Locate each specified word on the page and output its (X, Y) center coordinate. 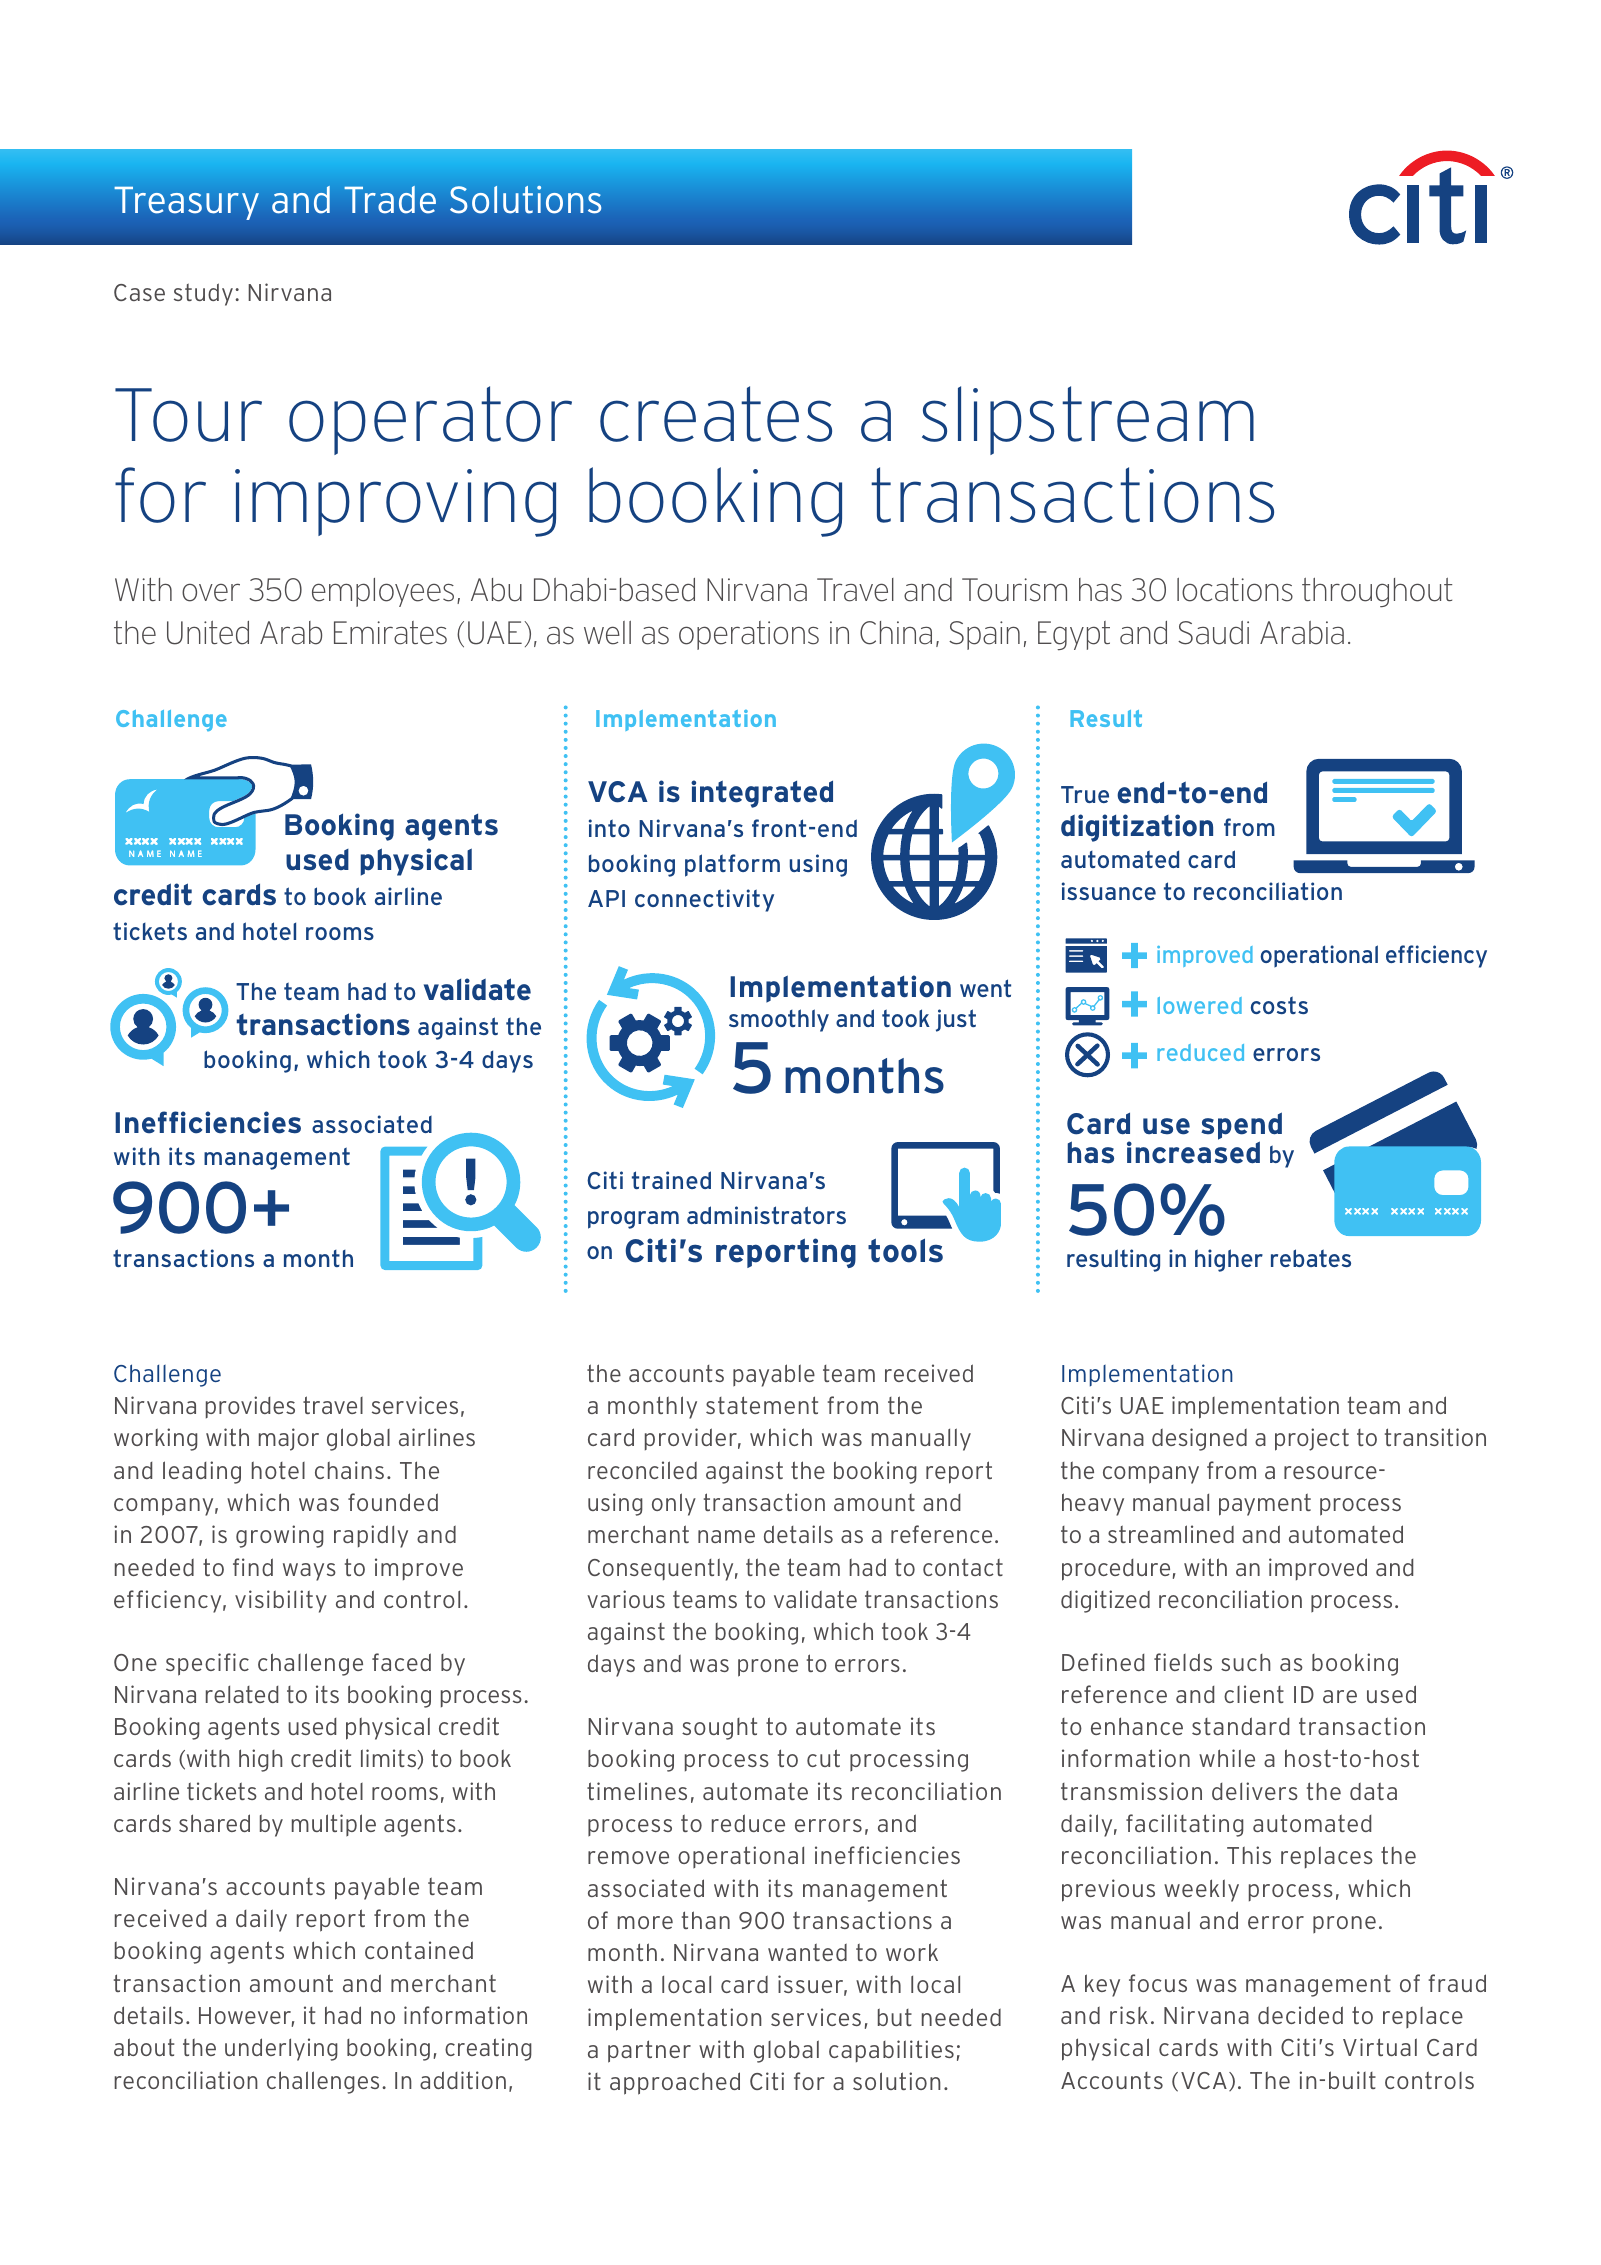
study (203, 294)
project (1312, 1439)
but (895, 2017)
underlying (281, 2049)
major (289, 1439)
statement (762, 1405)
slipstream (1088, 420)
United (208, 633)
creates (716, 414)
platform (732, 865)
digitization (1137, 828)
